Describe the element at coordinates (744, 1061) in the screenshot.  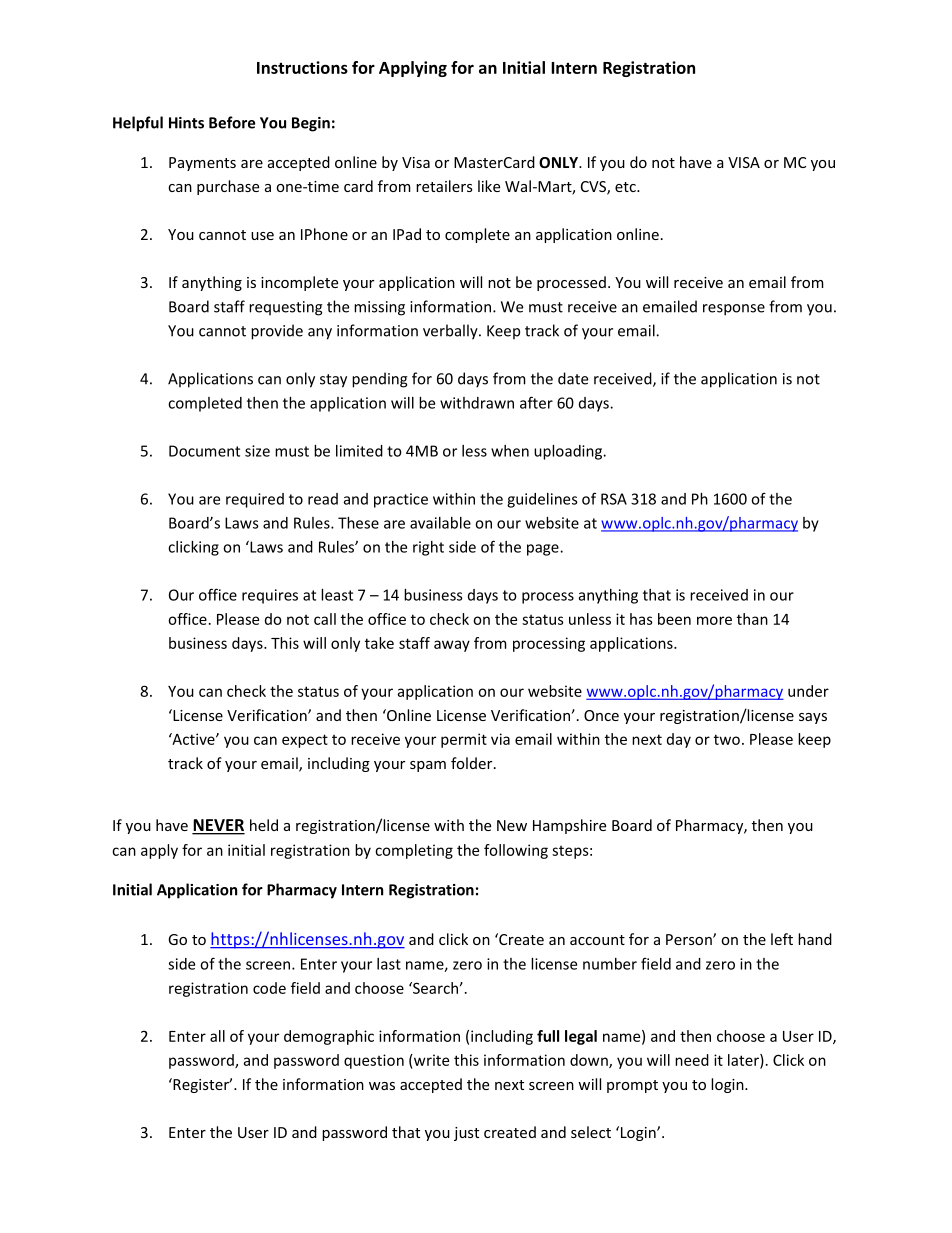
I see `later` at that location.
